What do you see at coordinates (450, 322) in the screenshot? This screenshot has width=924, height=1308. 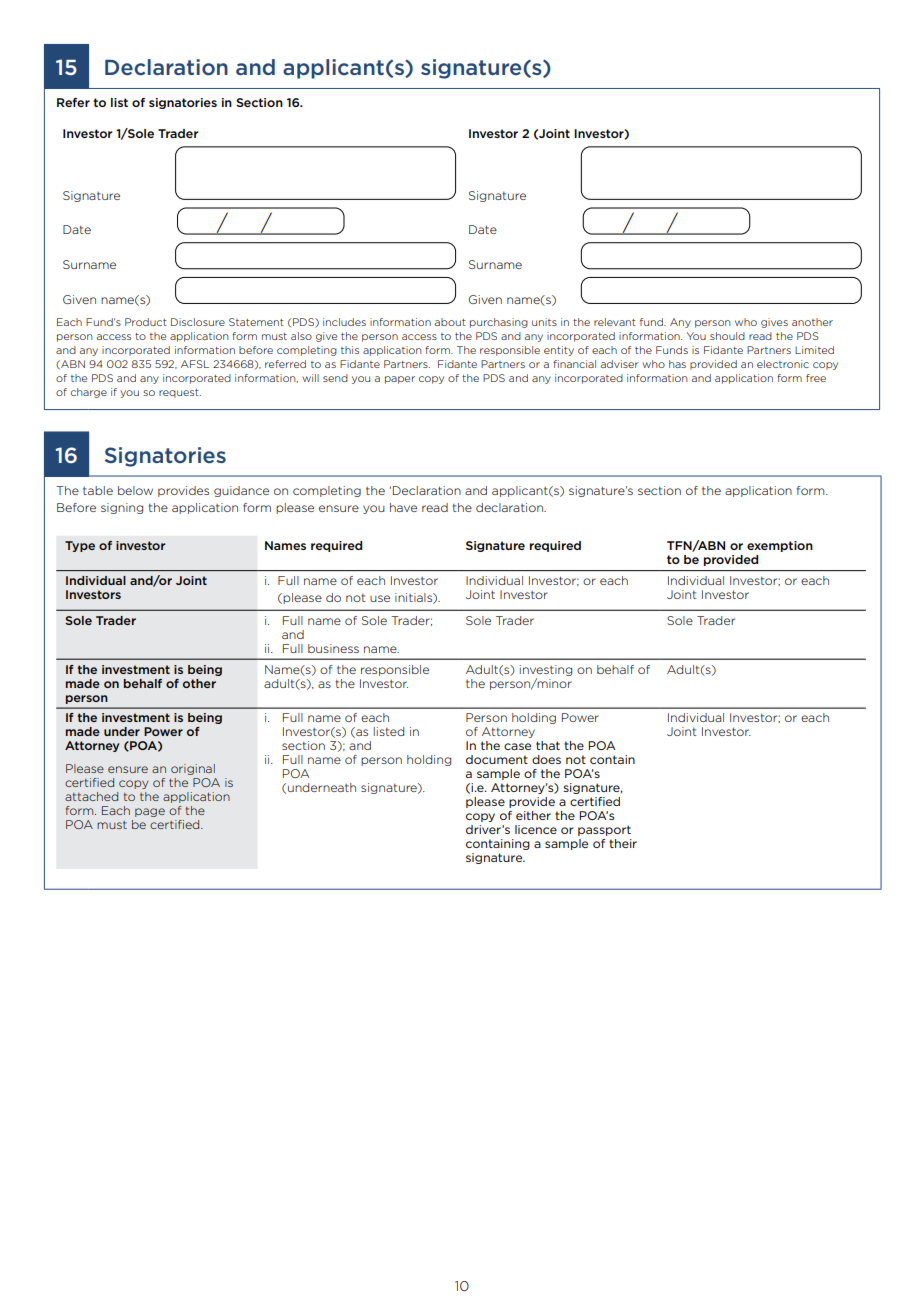 I see `about` at bounding box center [450, 322].
